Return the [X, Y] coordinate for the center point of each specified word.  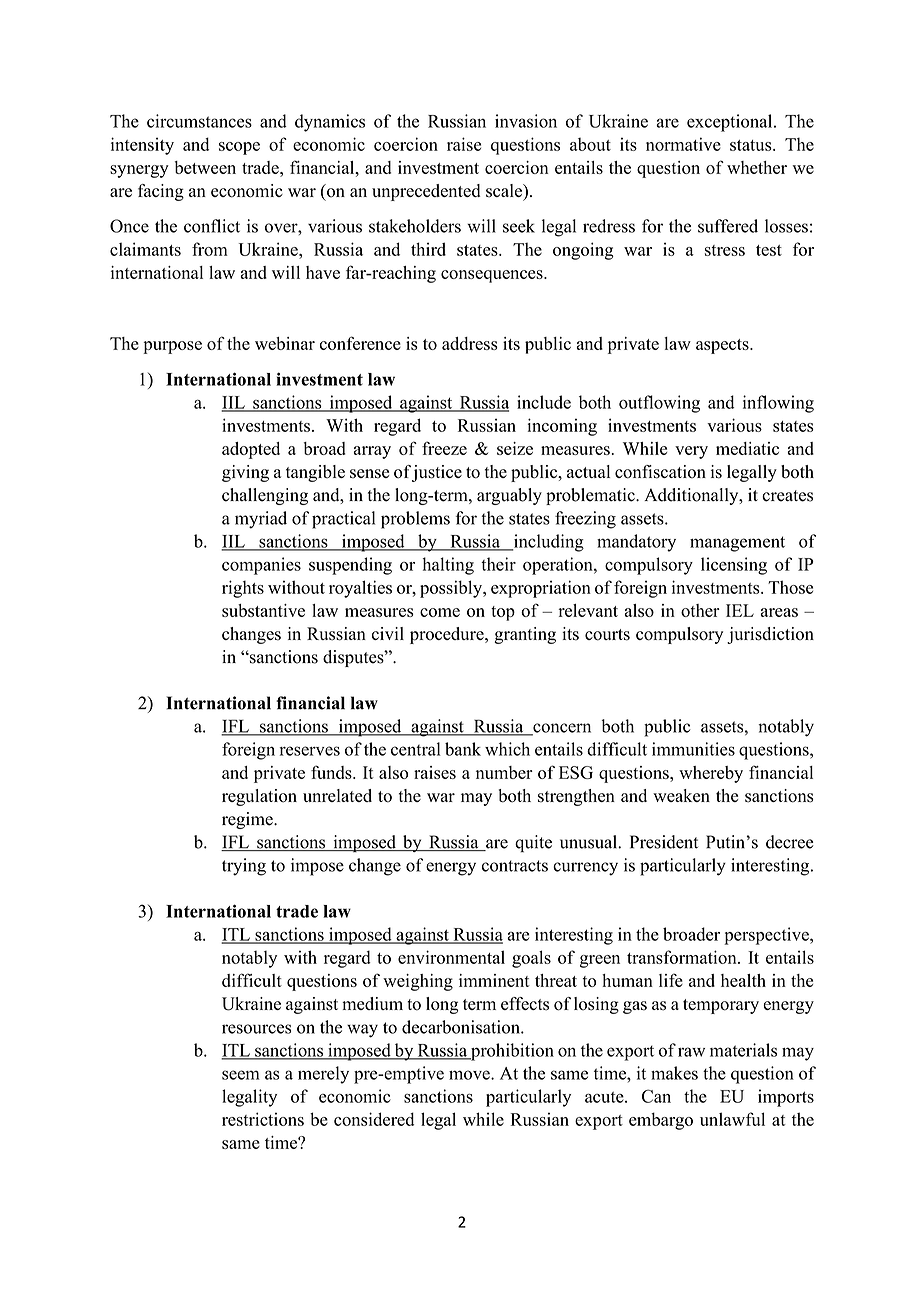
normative [683, 144]
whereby [711, 774]
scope [239, 148]
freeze [444, 448]
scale [505, 191]
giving [245, 473]
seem [241, 1075]
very [691, 452]
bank [463, 749]
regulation [259, 797]
